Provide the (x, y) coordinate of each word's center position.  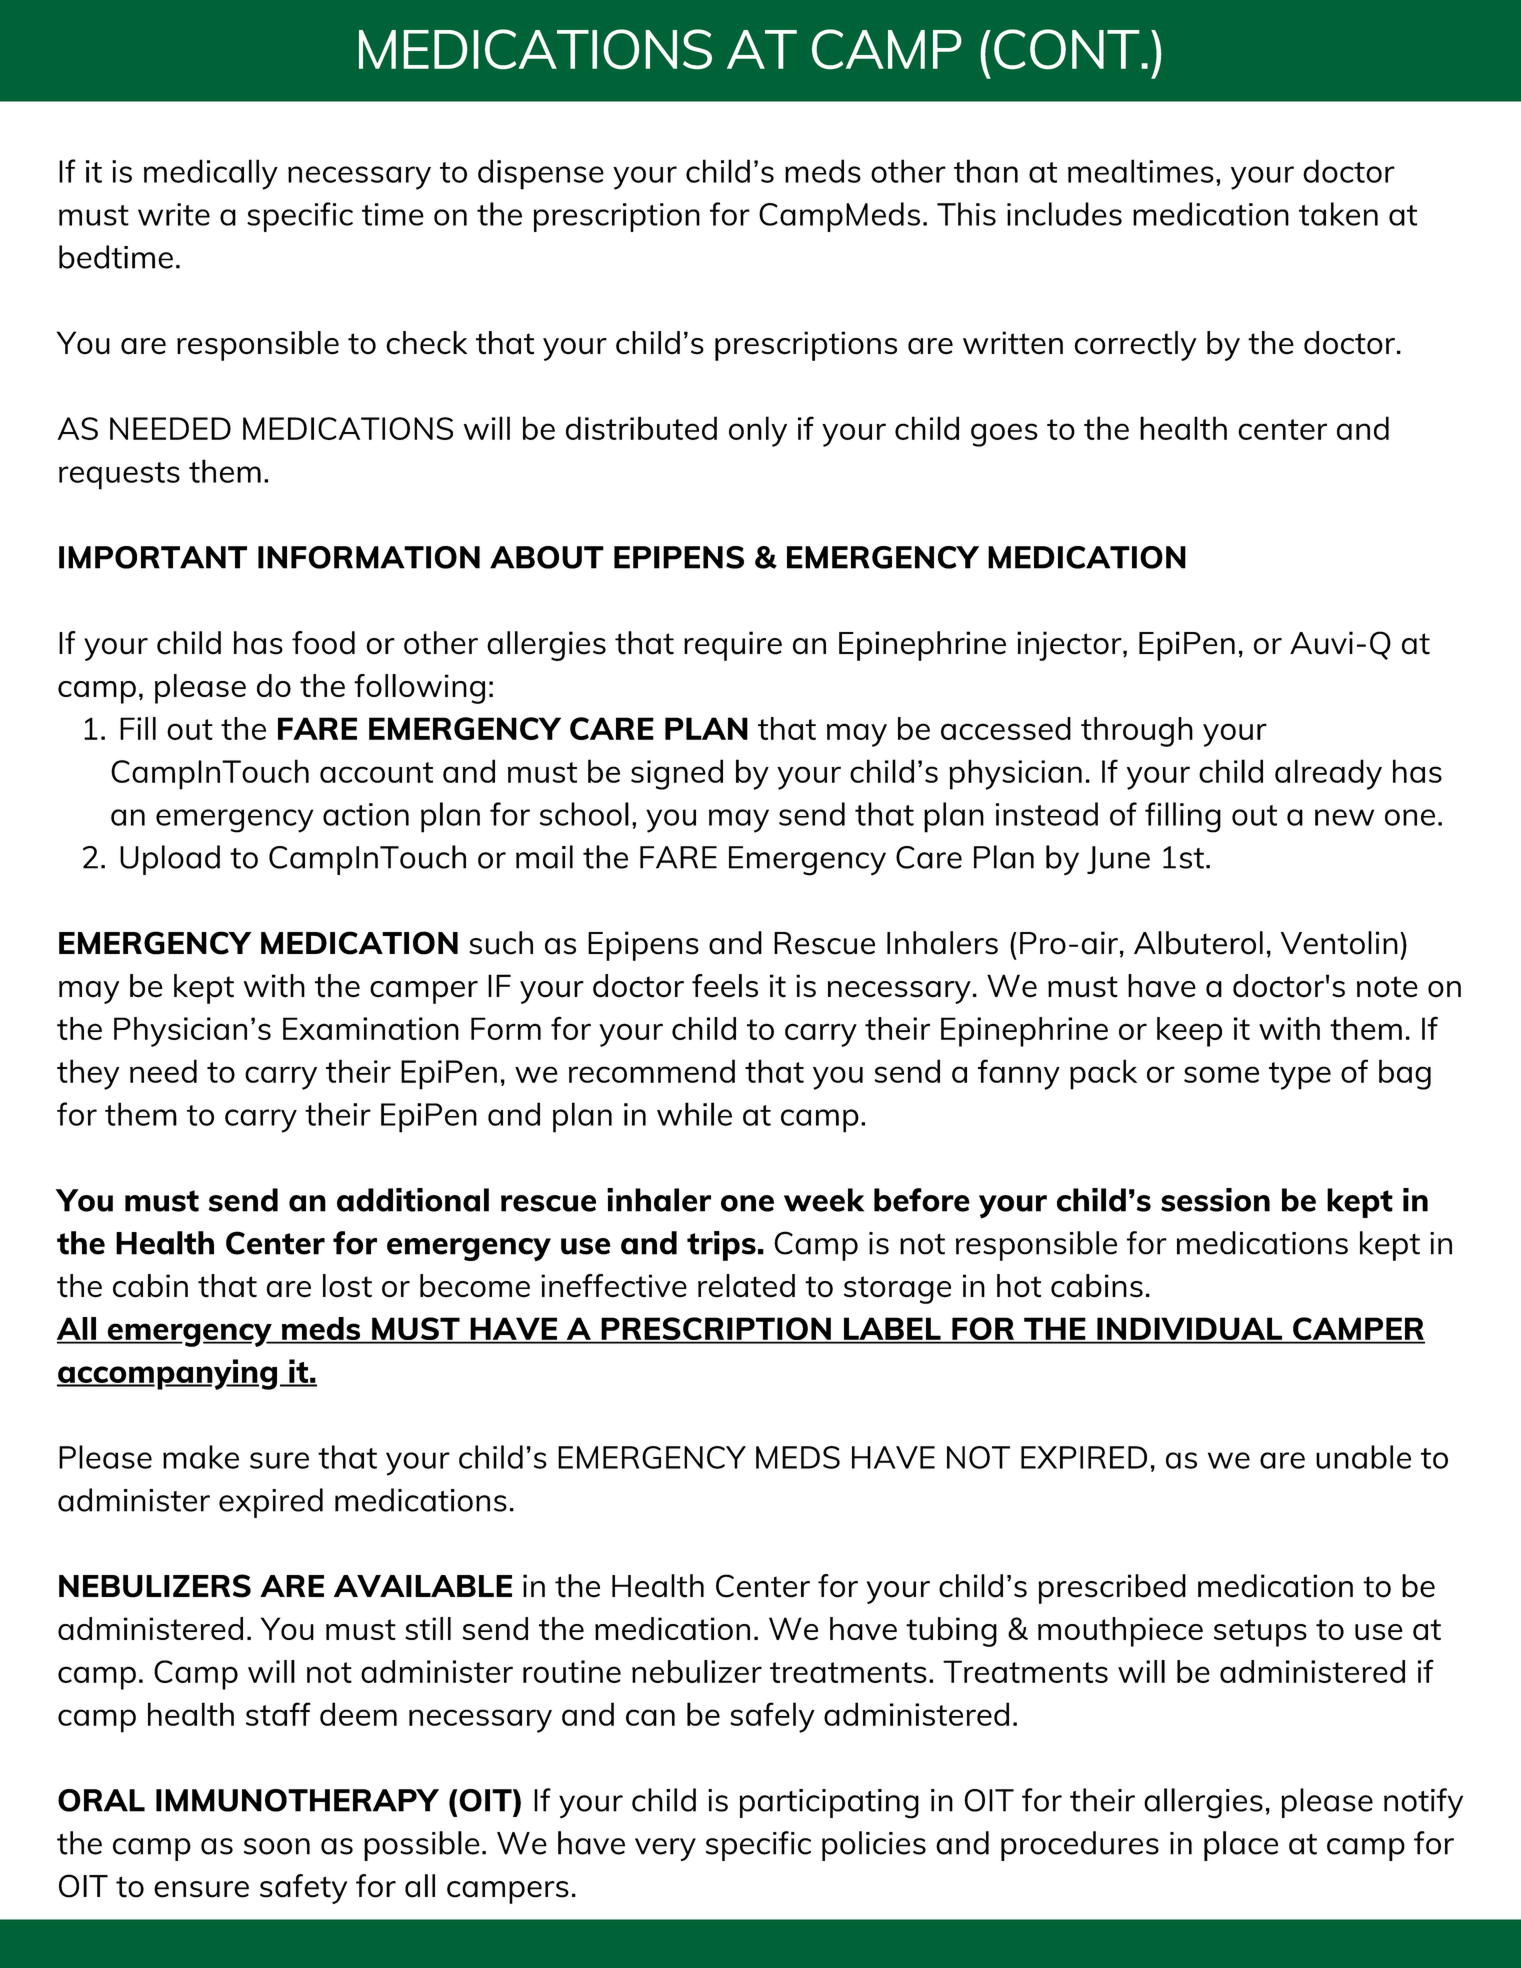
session (1215, 1200)
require (733, 646)
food (323, 643)
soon (277, 1846)
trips (721, 1246)
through (1137, 732)
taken (1338, 214)
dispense (541, 174)
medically (211, 174)
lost (347, 1286)
